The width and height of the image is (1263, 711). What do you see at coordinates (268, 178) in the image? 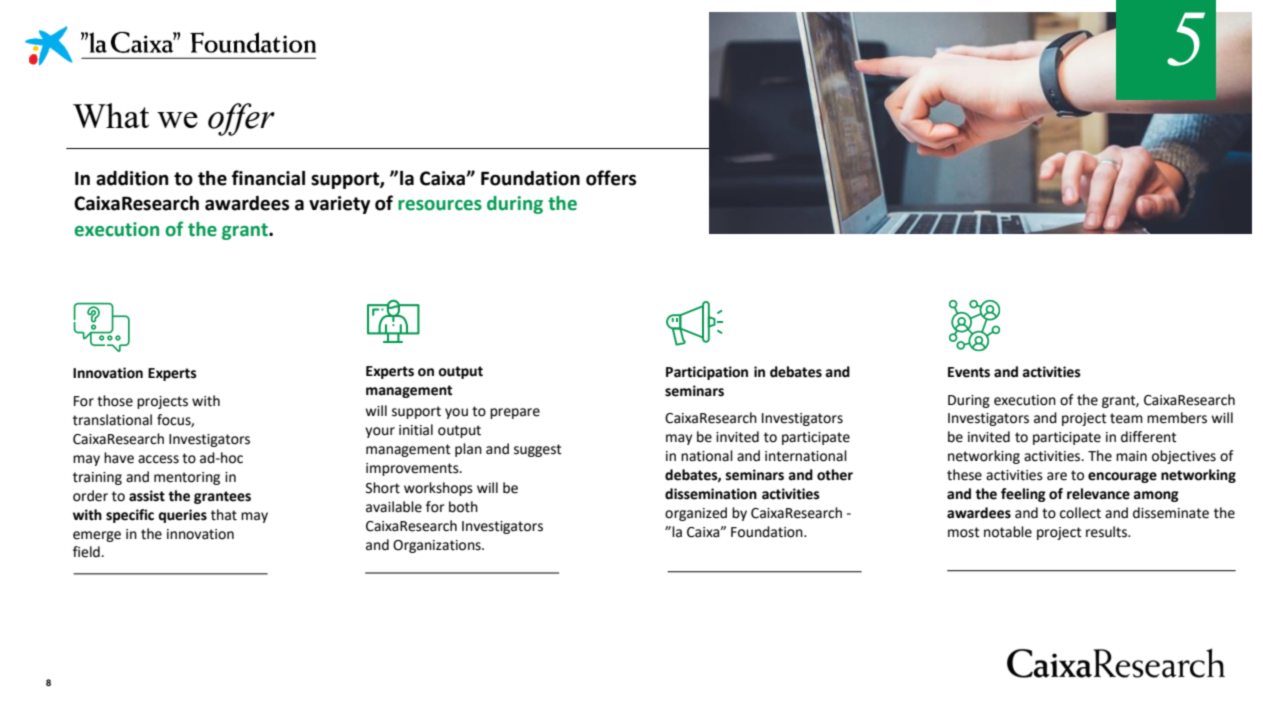
I see `financial` at bounding box center [268, 178].
